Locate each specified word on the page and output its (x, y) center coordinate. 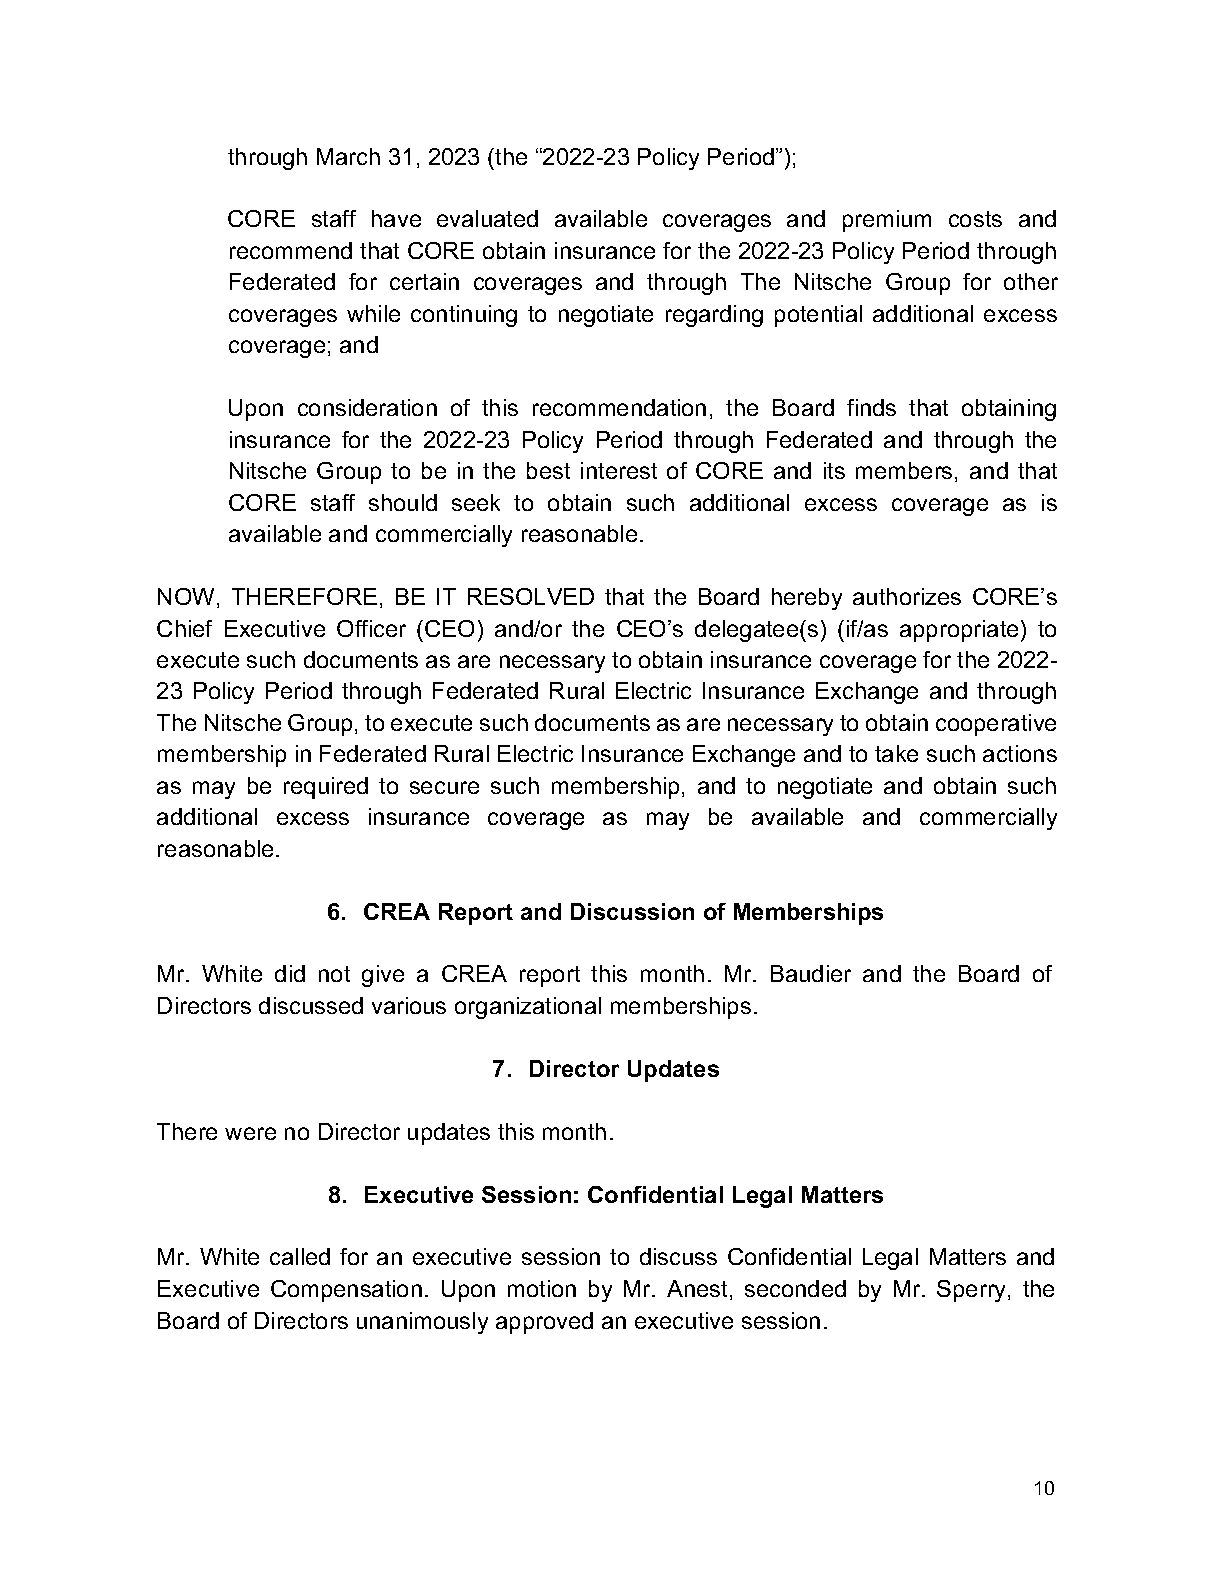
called (300, 1256)
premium (887, 221)
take (896, 753)
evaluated (487, 218)
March (348, 156)
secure (444, 787)
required (326, 788)
